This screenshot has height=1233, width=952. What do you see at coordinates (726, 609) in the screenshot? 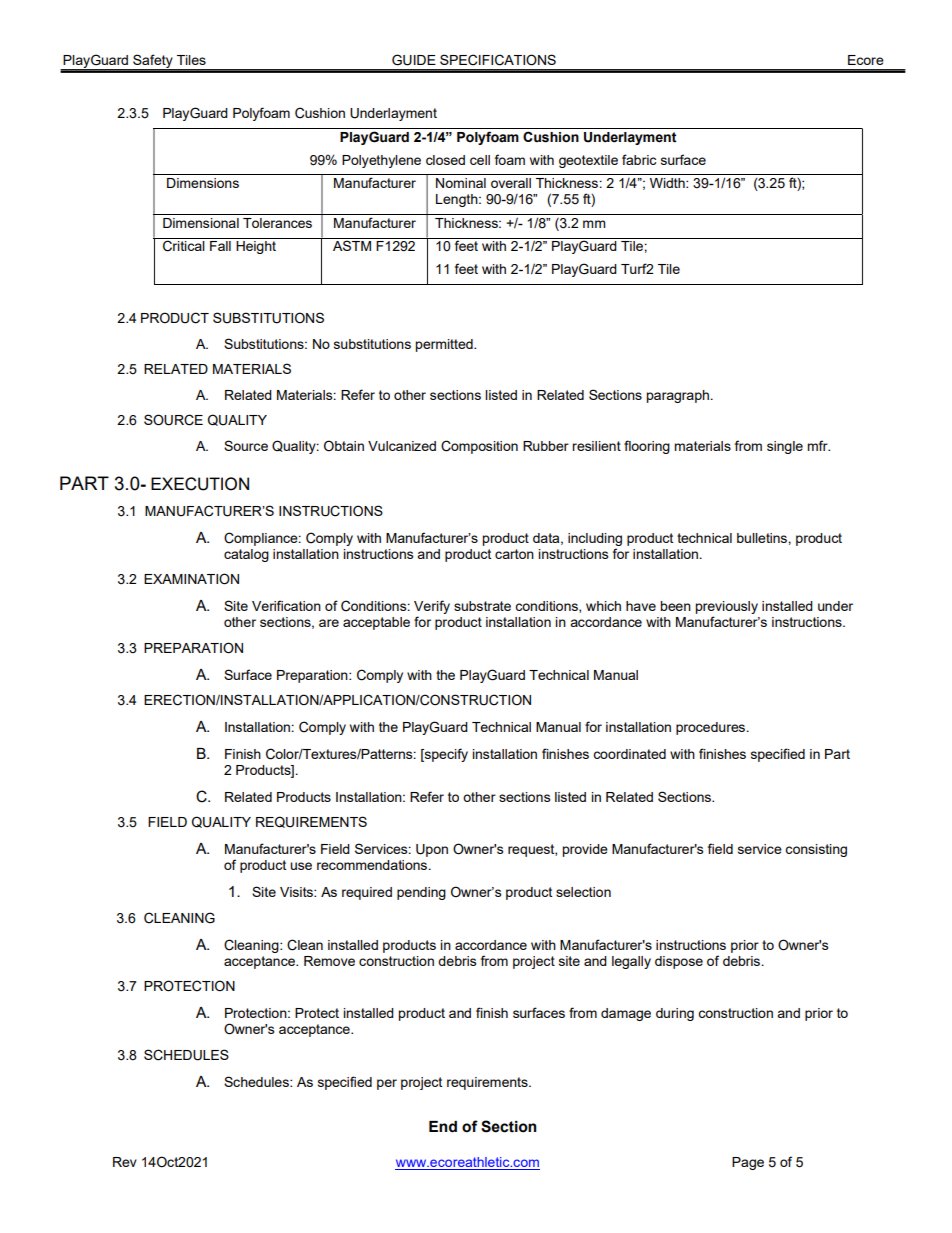
I see `previously` at bounding box center [726, 609].
